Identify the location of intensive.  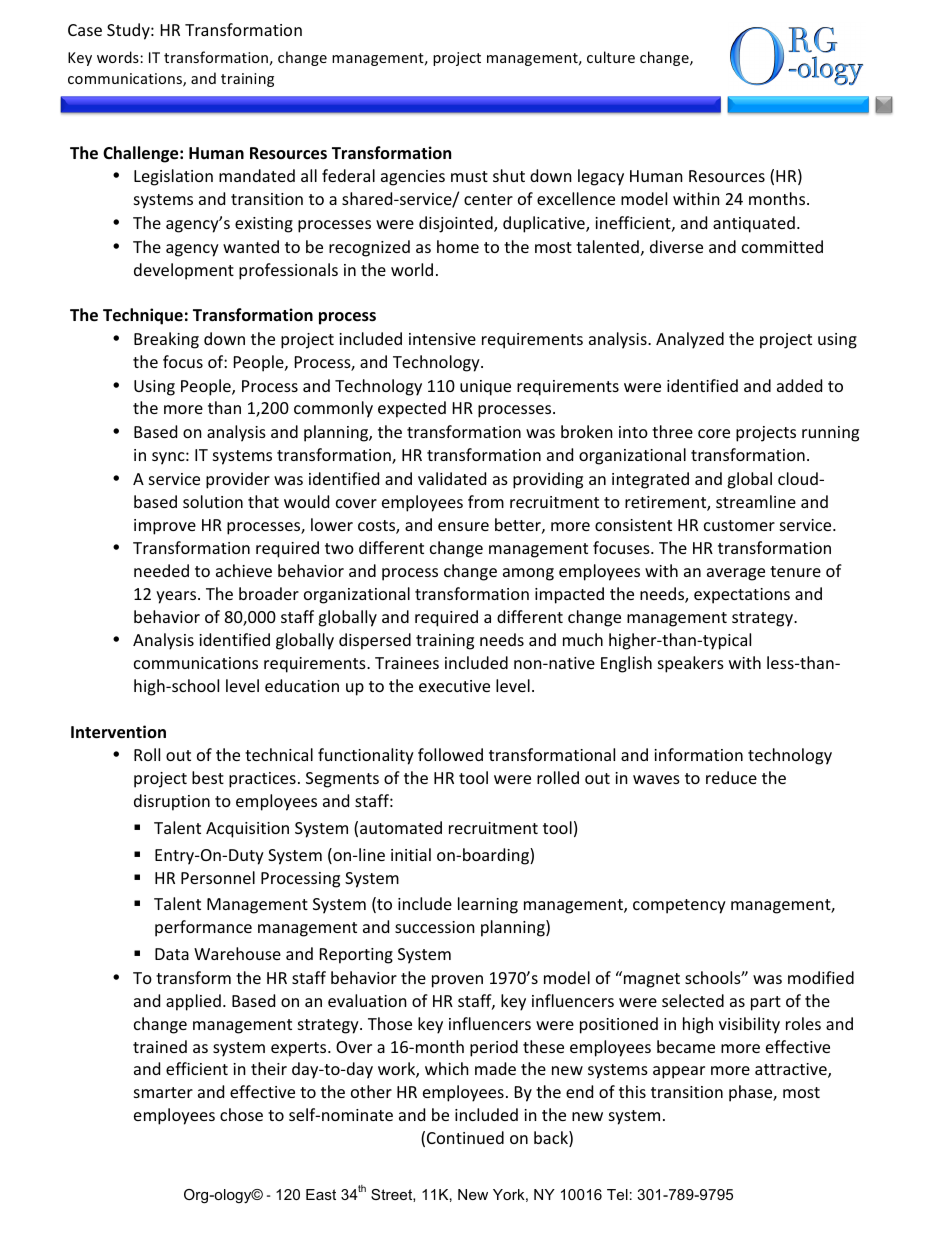
(442, 339).
